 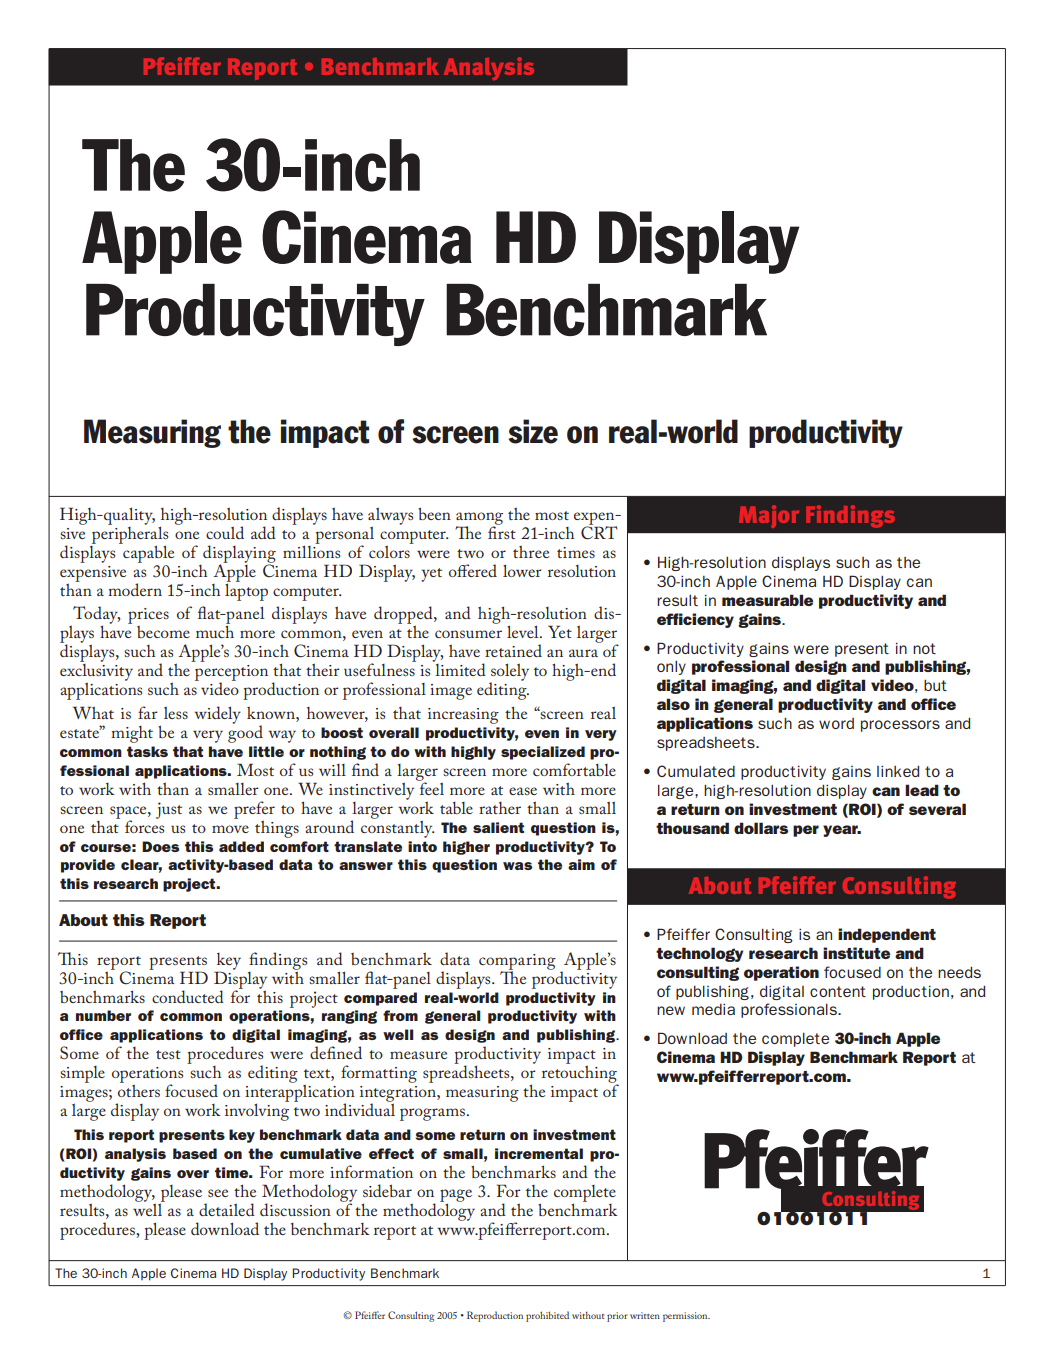 What do you see at coordinates (533, 431) in the screenshot?
I see `size` at bounding box center [533, 431].
